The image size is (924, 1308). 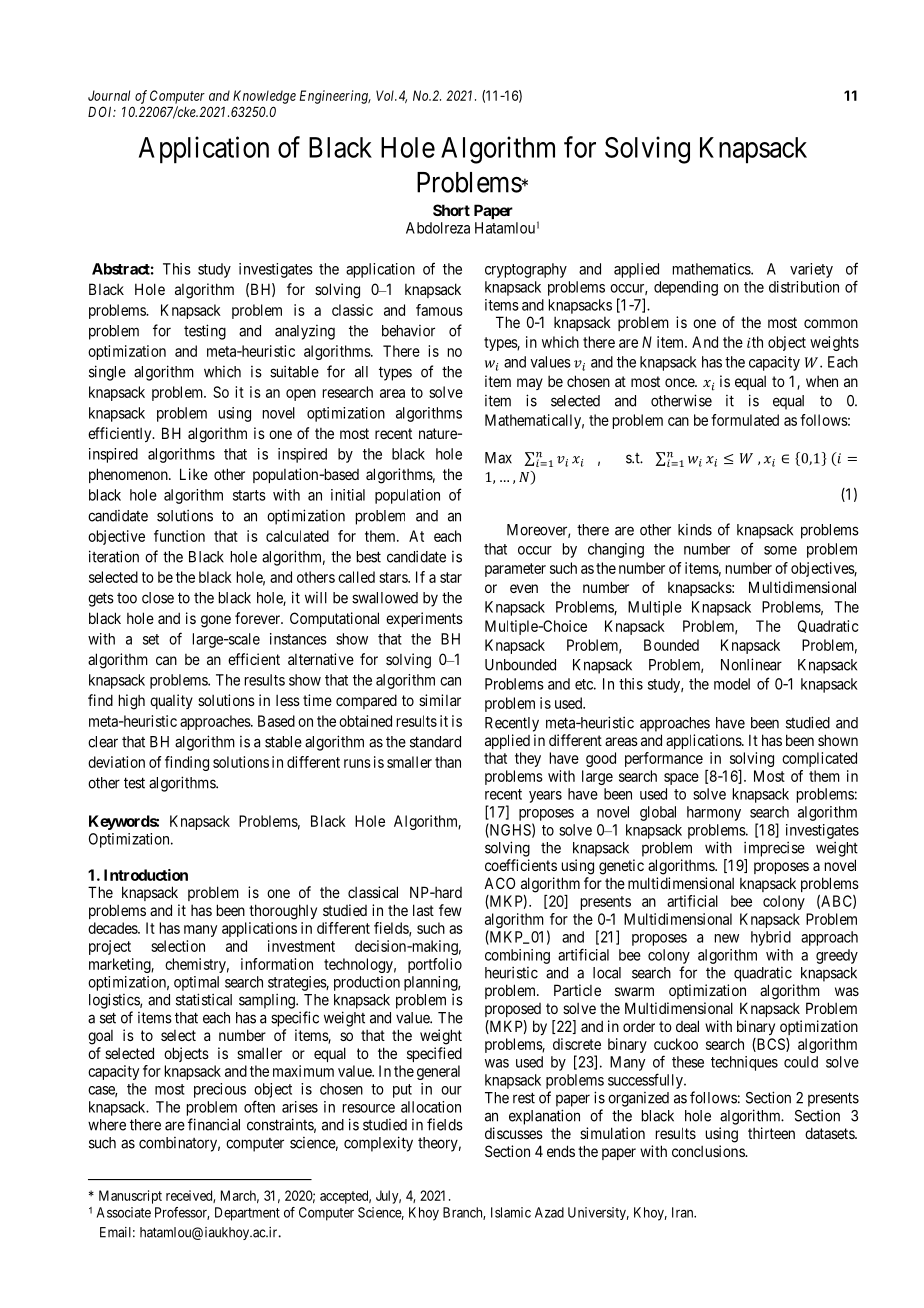 I want to click on Manuscript, so click(x=130, y=1197).
